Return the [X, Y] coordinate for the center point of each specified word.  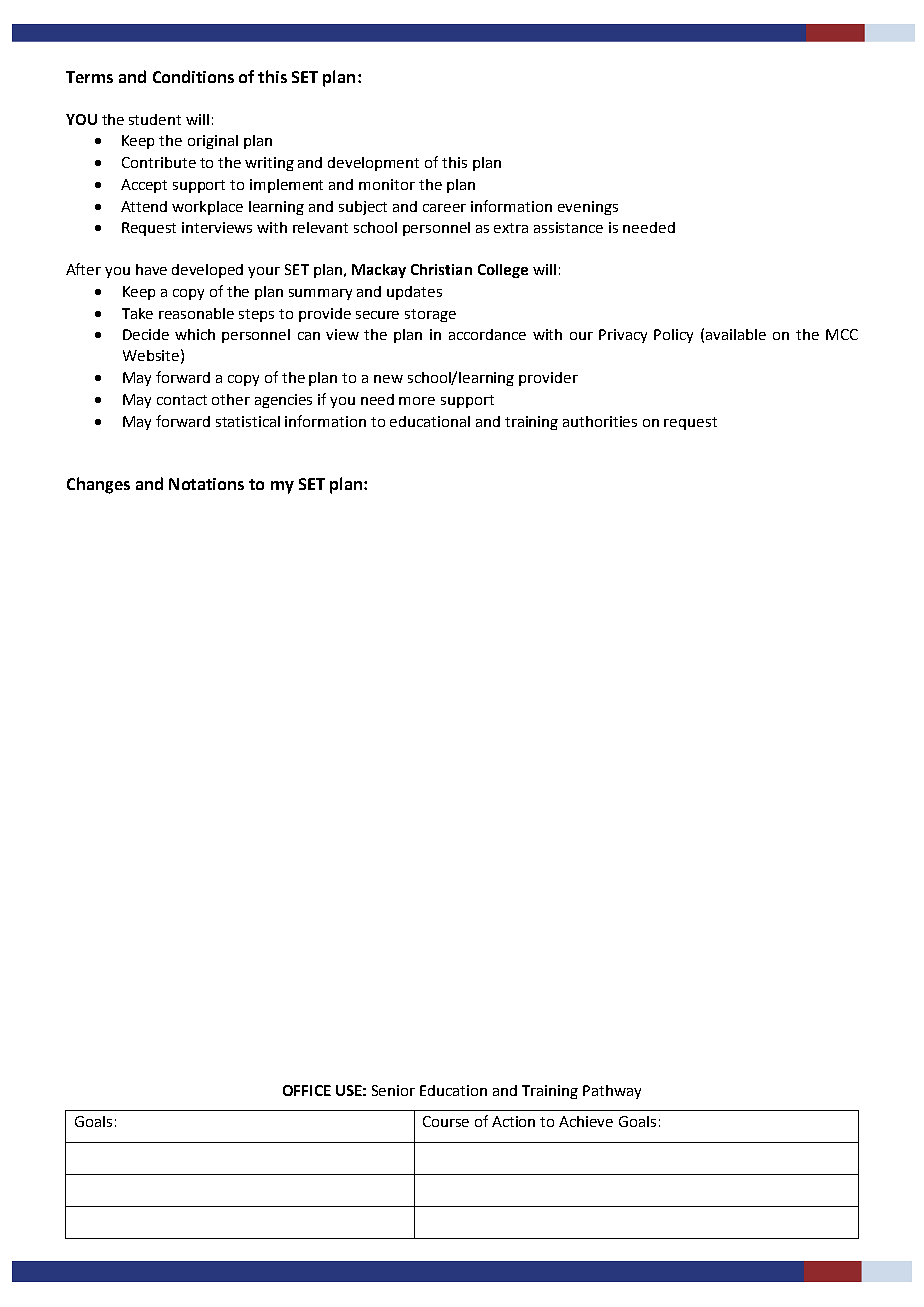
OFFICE [307, 1090]
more [417, 401]
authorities [600, 421]
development [373, 164]
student [155, 119]
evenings [588, 208]
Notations [206, 484]
